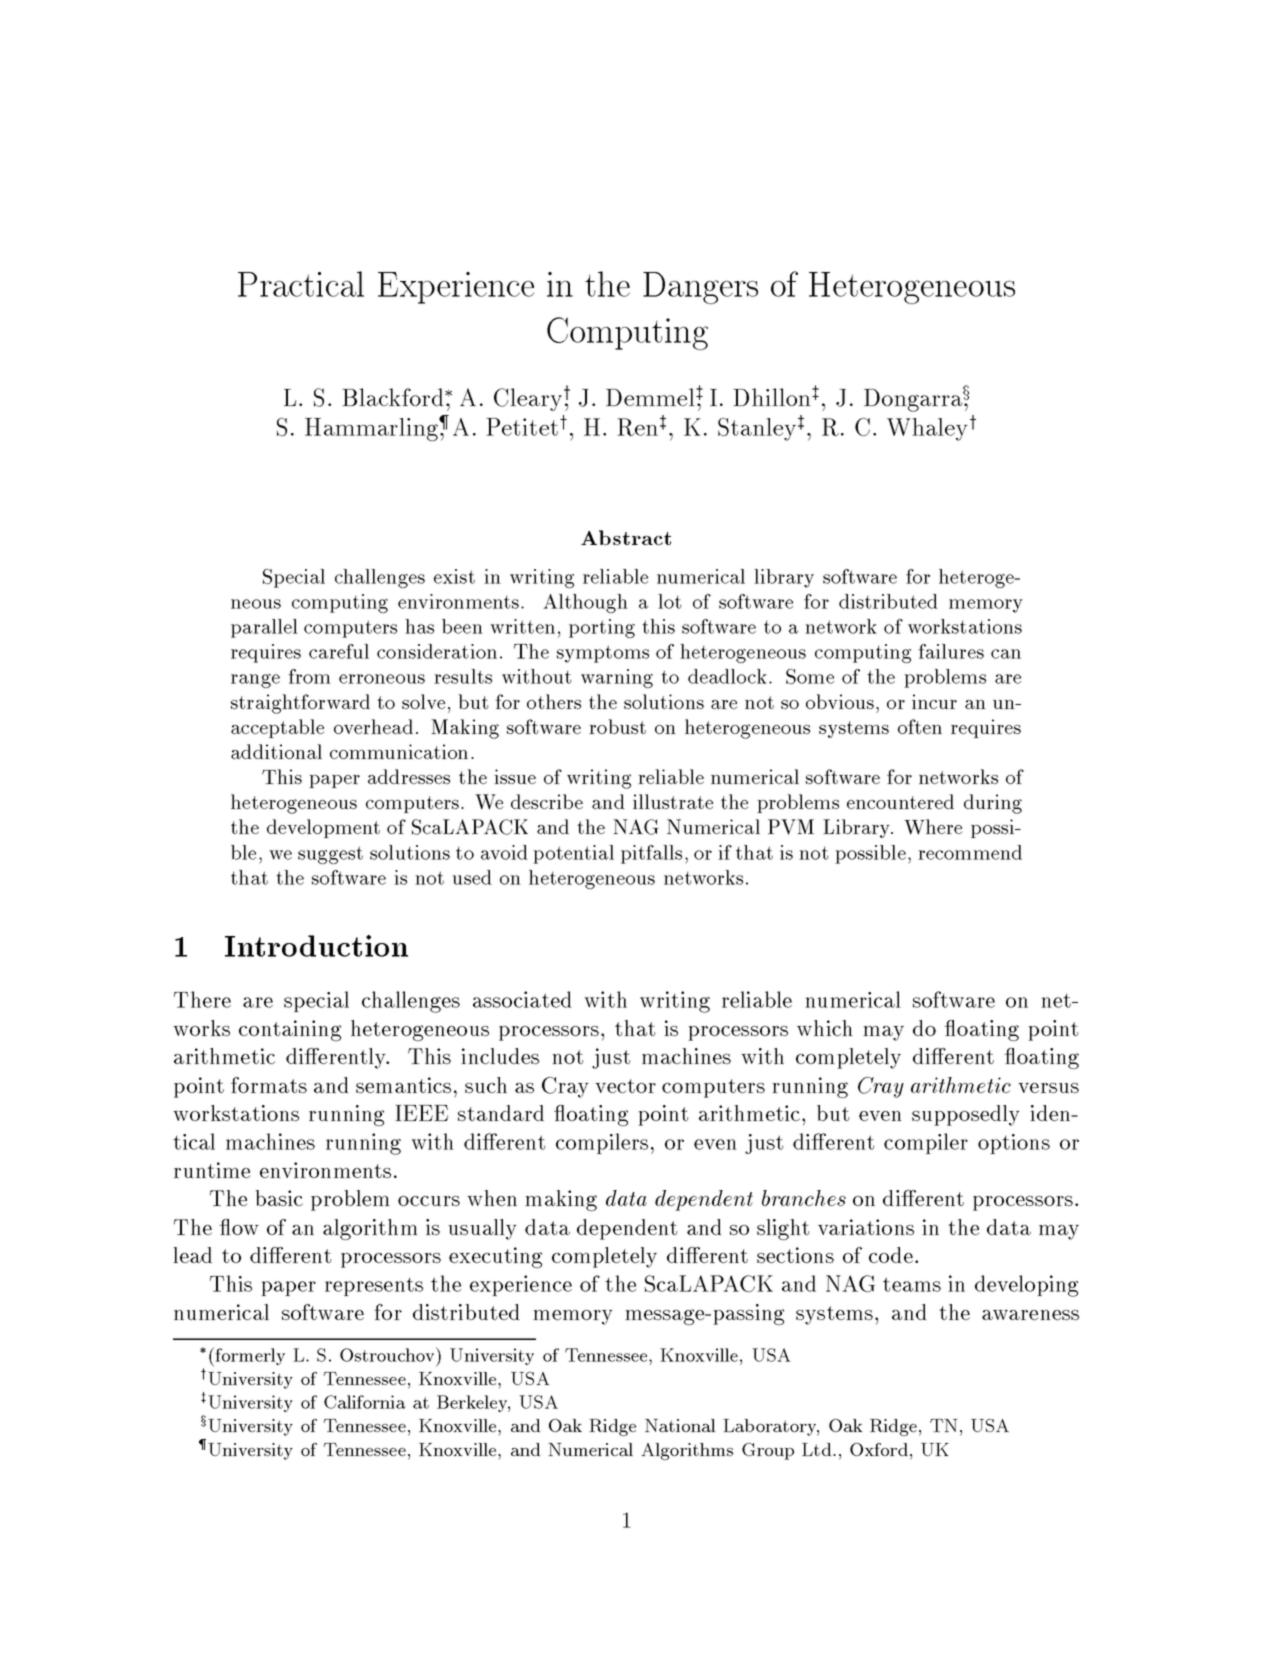 Image resolution: width=1284 pixels, height=1661 pixels. Describe the element at coordinates (966, 1115) in the document. I see `supposedly` at that location.
